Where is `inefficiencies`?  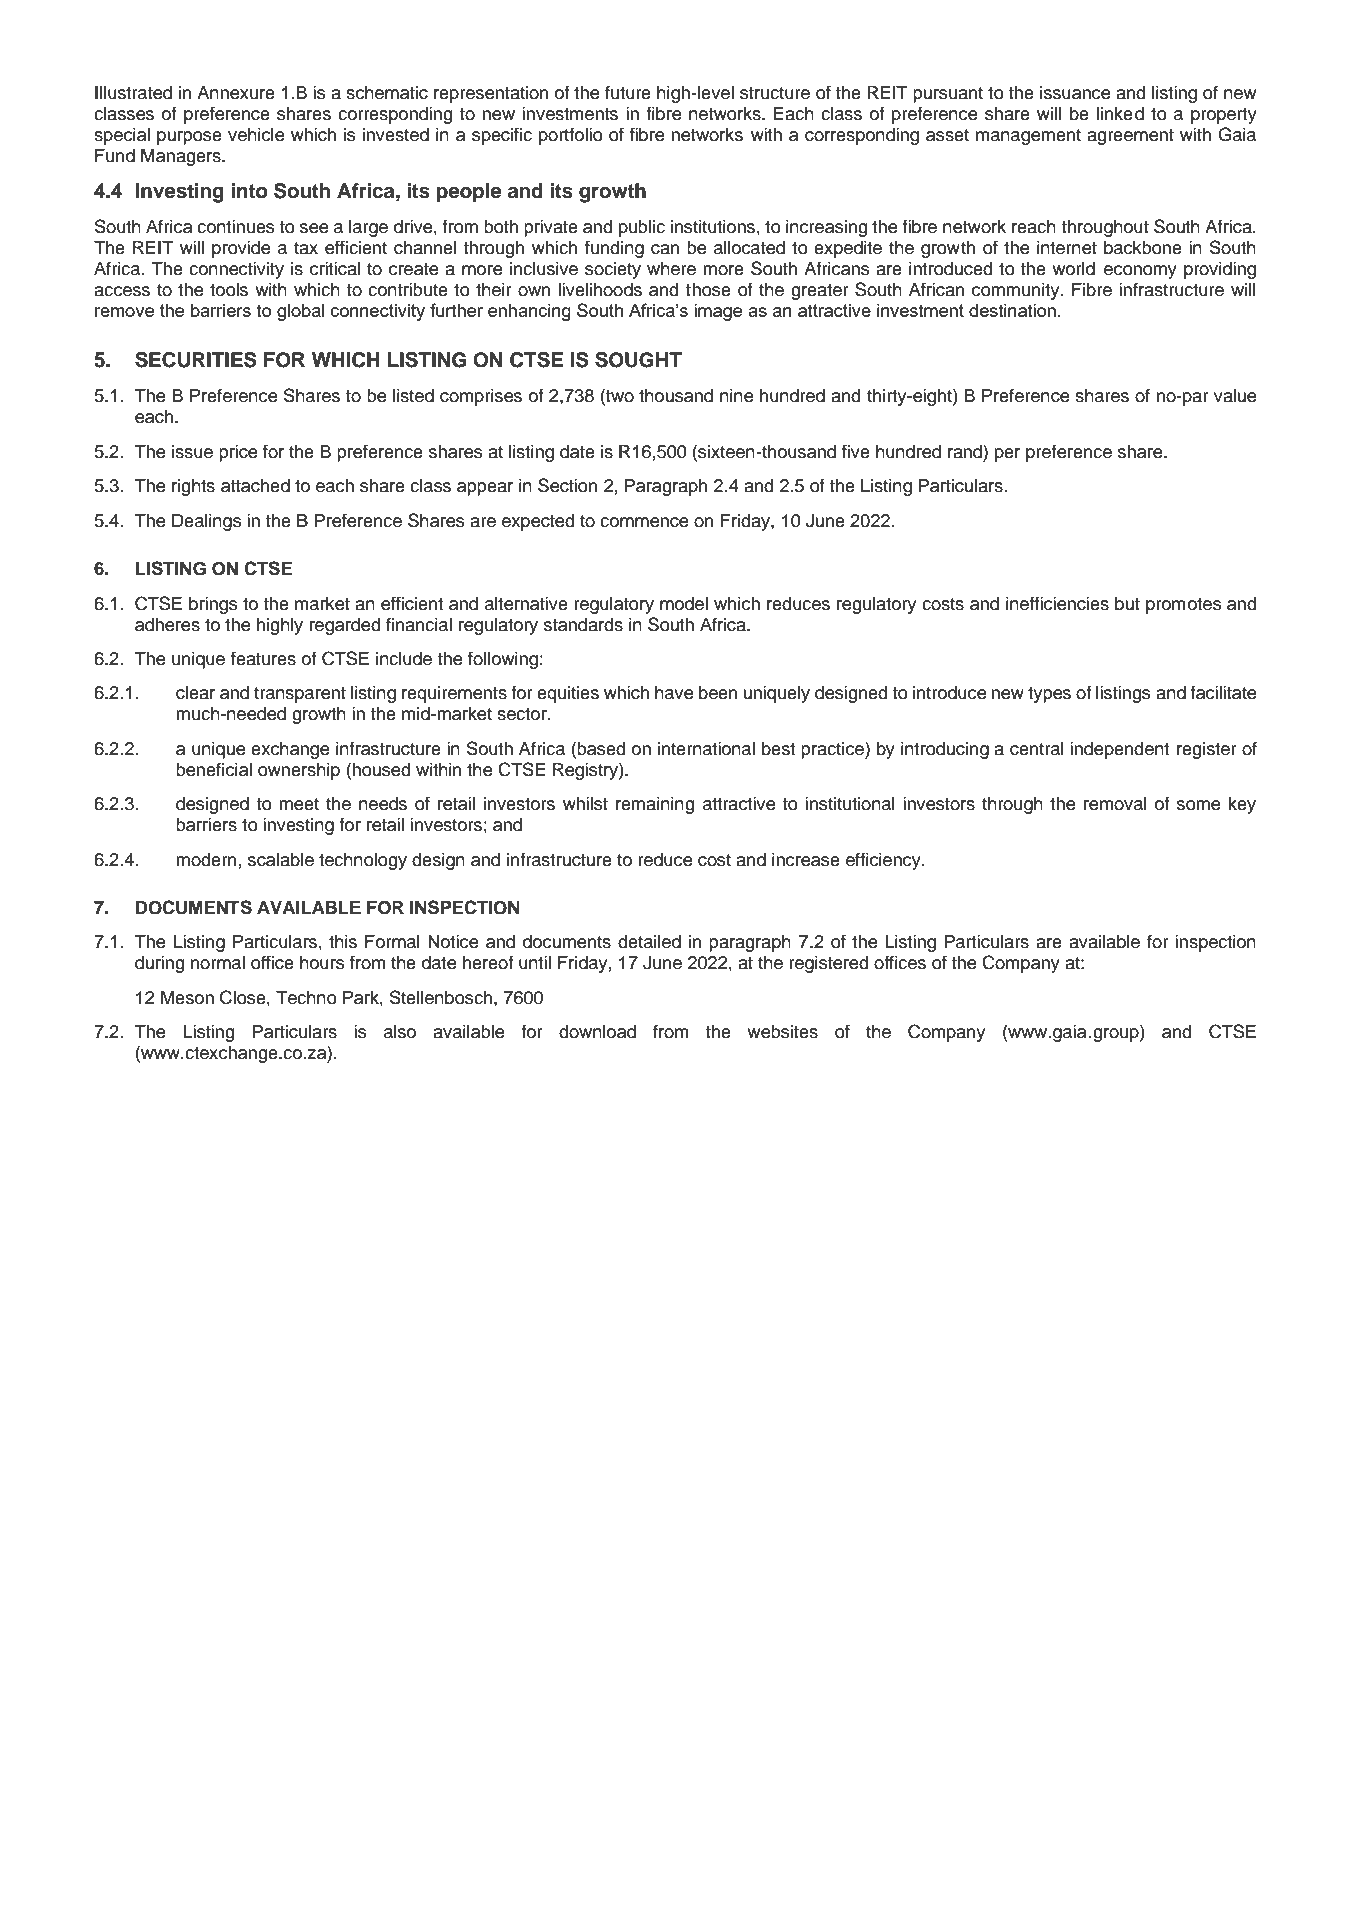
inefficiencies is located at coordinates (1057, 603).
